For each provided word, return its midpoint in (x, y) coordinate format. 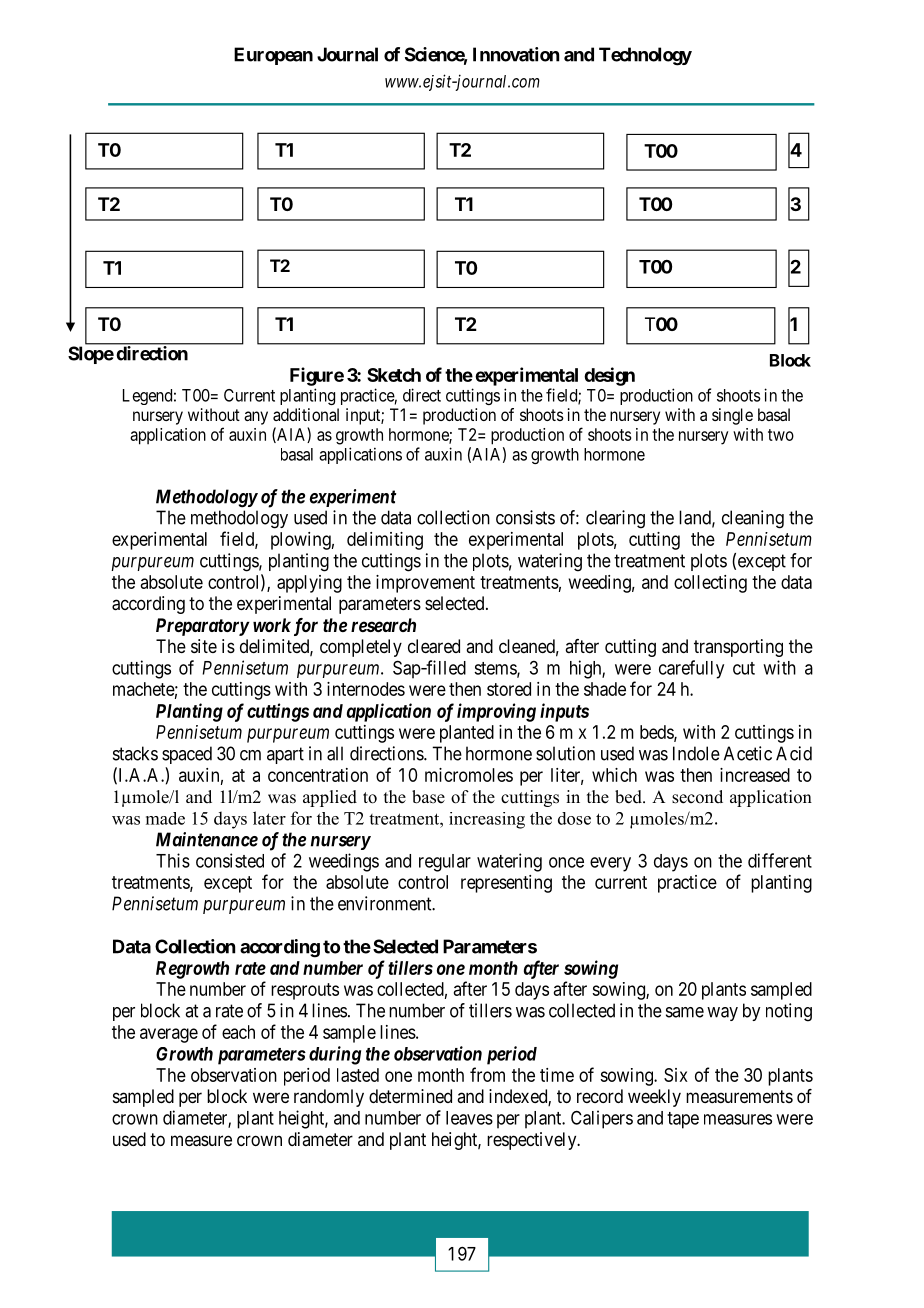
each (238, 1032)
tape (683, 1120)
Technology (645, 56)
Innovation (516, 54)
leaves (469, 1118)
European (273, 56)
